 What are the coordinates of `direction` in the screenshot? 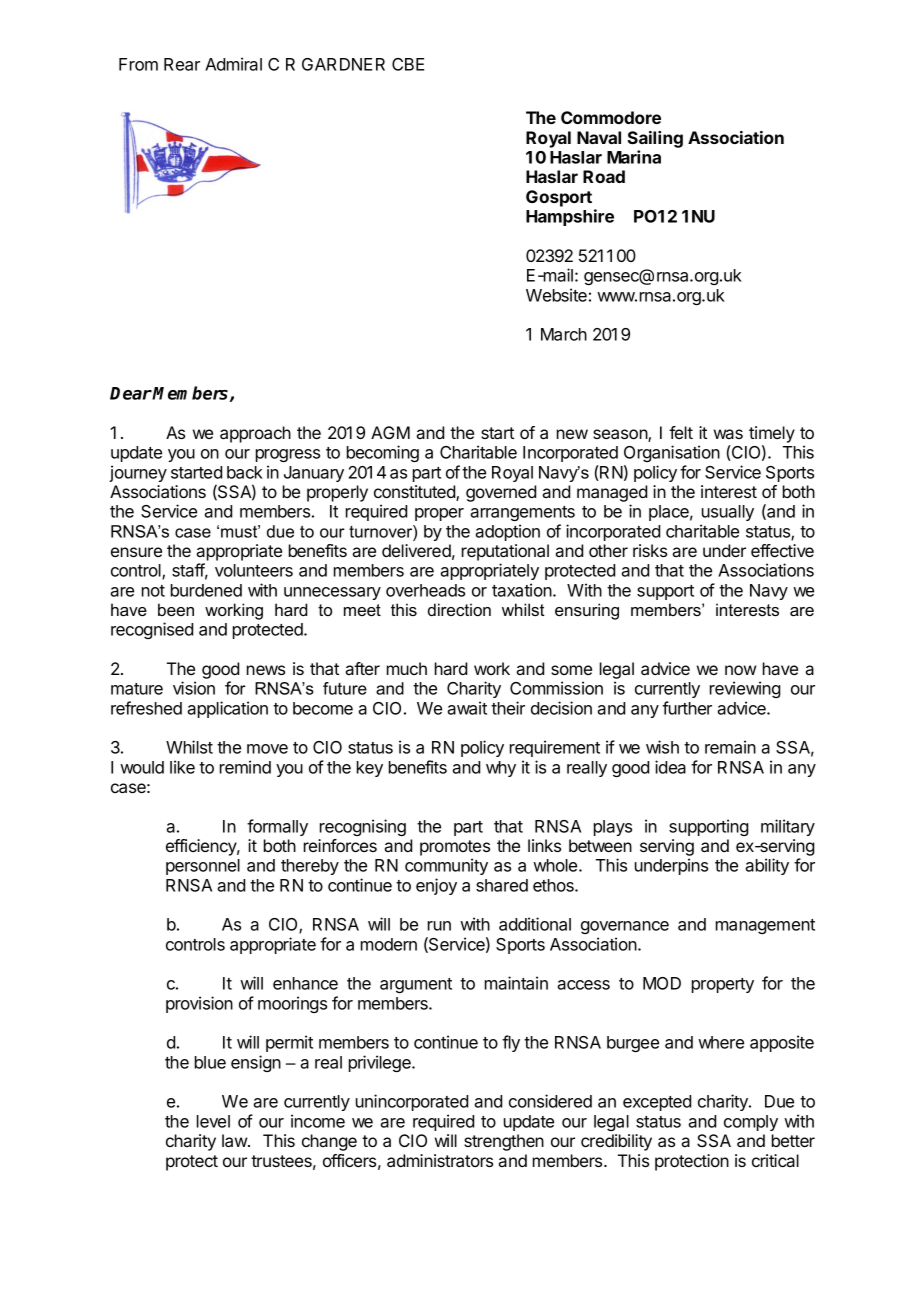 It's located at (459, 609).
